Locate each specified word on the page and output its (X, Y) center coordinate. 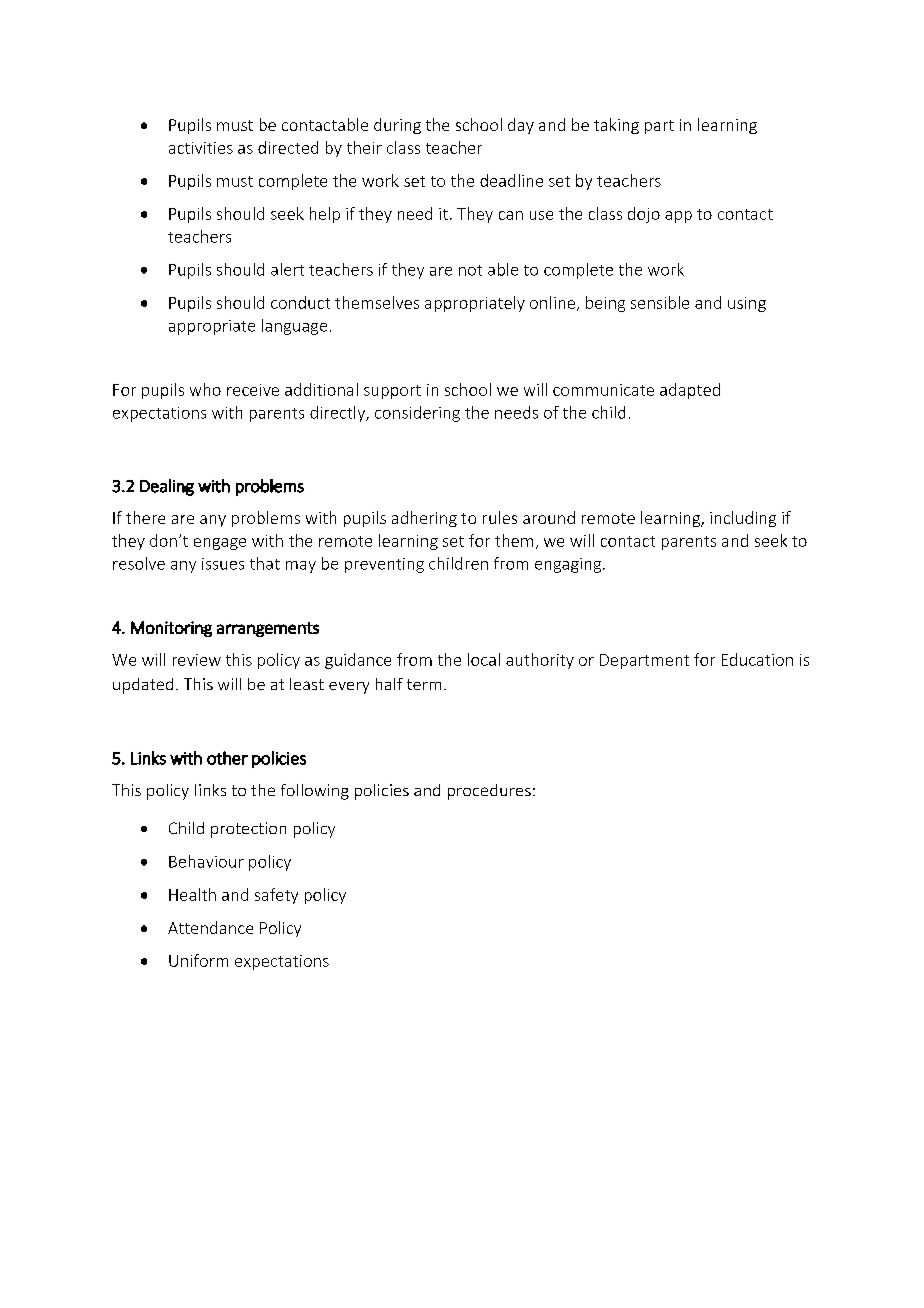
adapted (690, 391)
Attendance (210, 927)
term (424, 684)
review (197, 660)
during (397, 126)
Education (757, 659)
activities (201, 148)
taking (616, 126)
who (205, 389)
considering (417, 414)
